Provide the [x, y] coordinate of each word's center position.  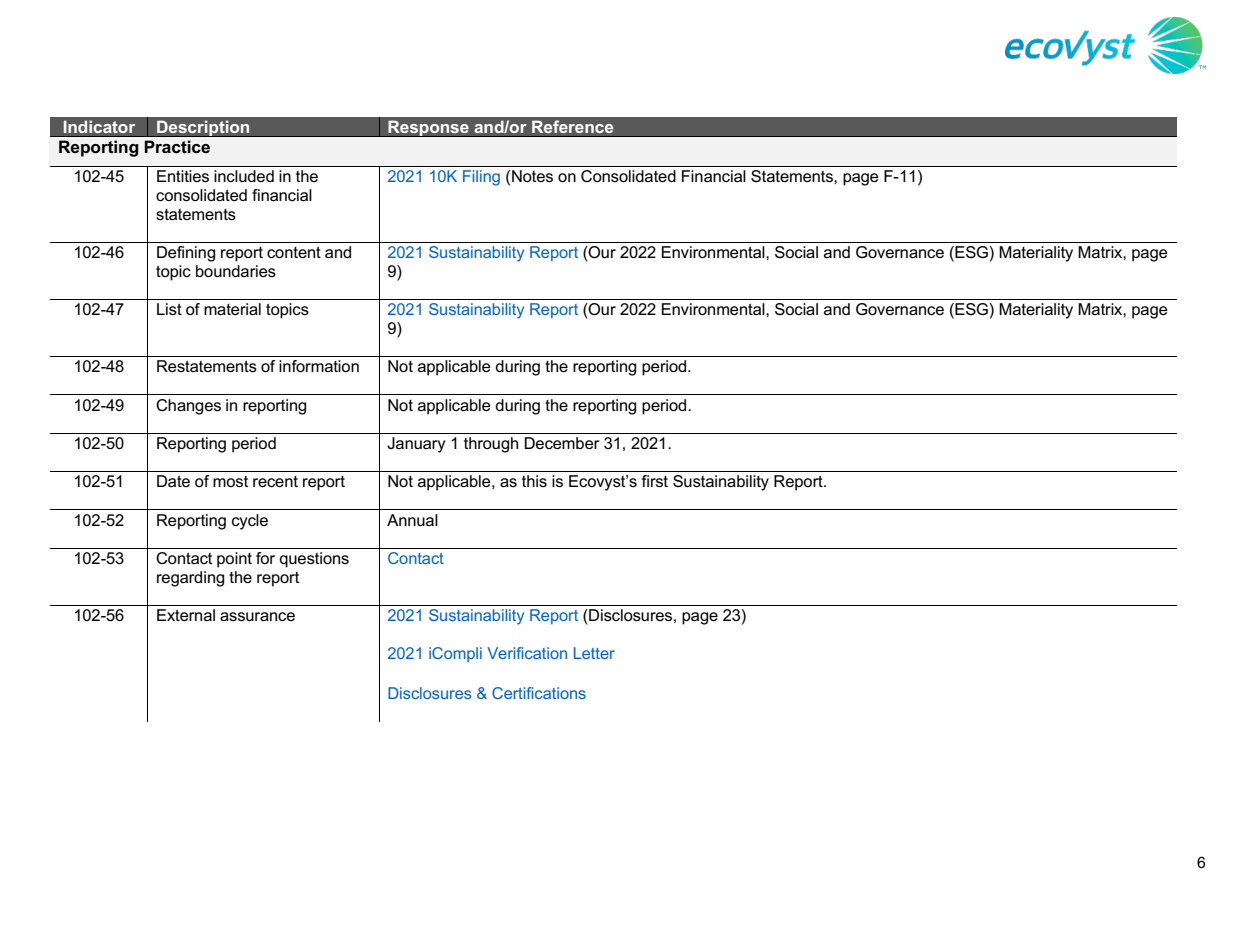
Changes [188, 407]
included [244, 176]
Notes [532, 176]
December [562, 443]
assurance [257, 616]
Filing [481, 178]
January [416, 445]
